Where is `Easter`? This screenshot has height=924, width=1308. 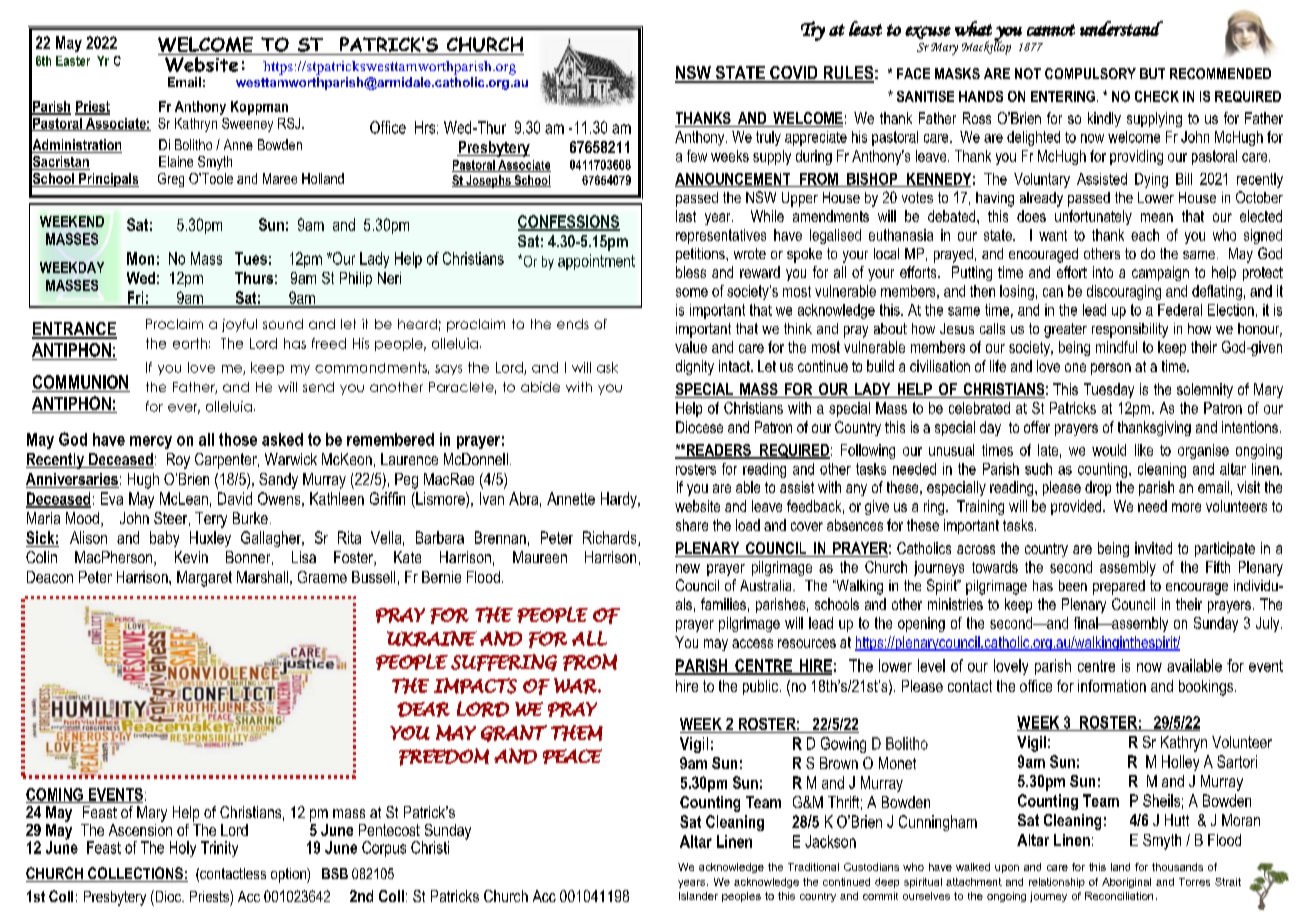
Easter is located at coordinates (73, 61).
